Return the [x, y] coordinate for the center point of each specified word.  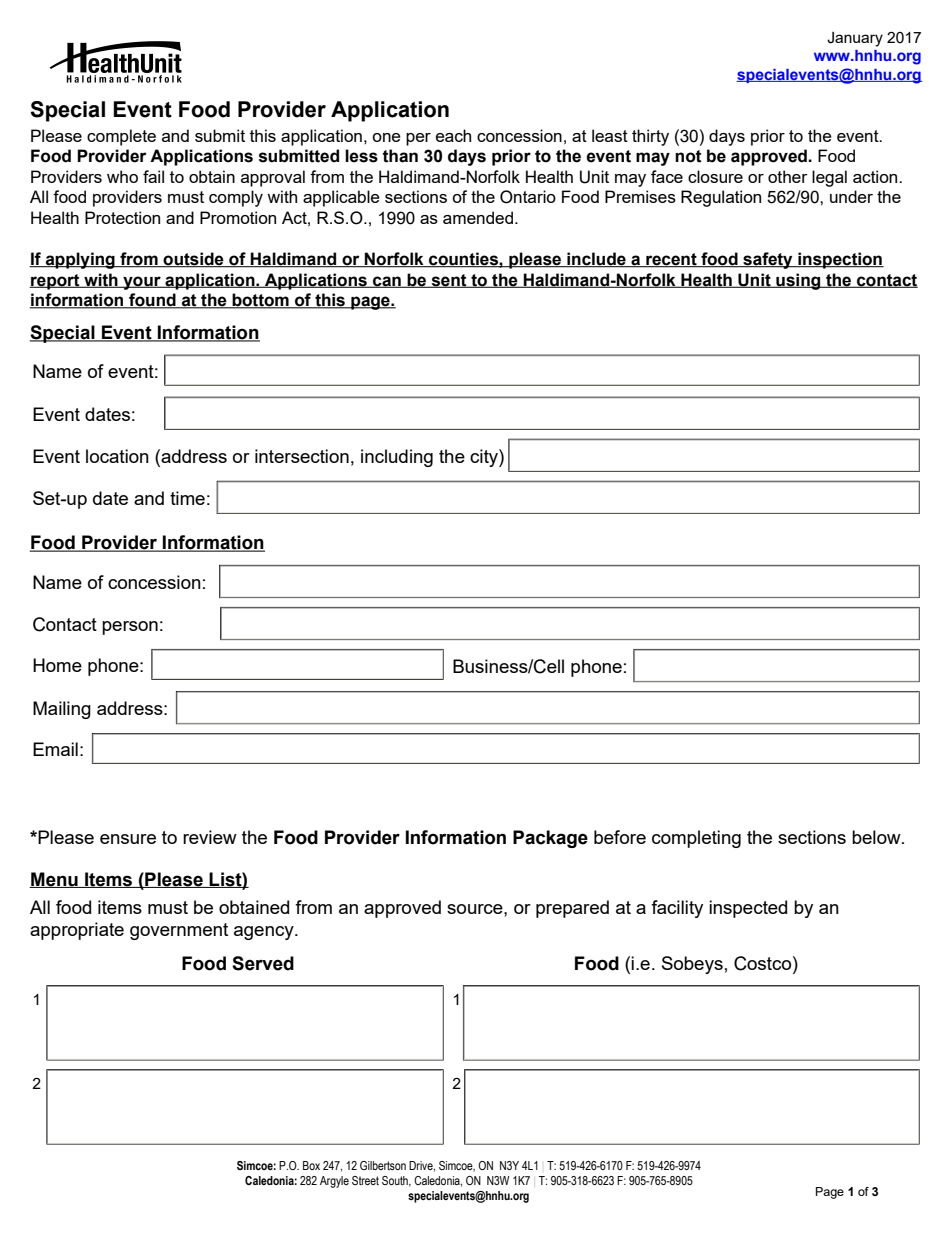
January [855, 39]
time [187, 498]
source [476, 909]
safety [768, 260]
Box [311, 1165]
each [453, 135]
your [142, 283]
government [179, 931]
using [798, 281]
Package [550, 839]
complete [121, 137]
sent [449, 281]
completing [696, 839]
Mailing [62, 710]
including [397, 458]
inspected [748, 909]
